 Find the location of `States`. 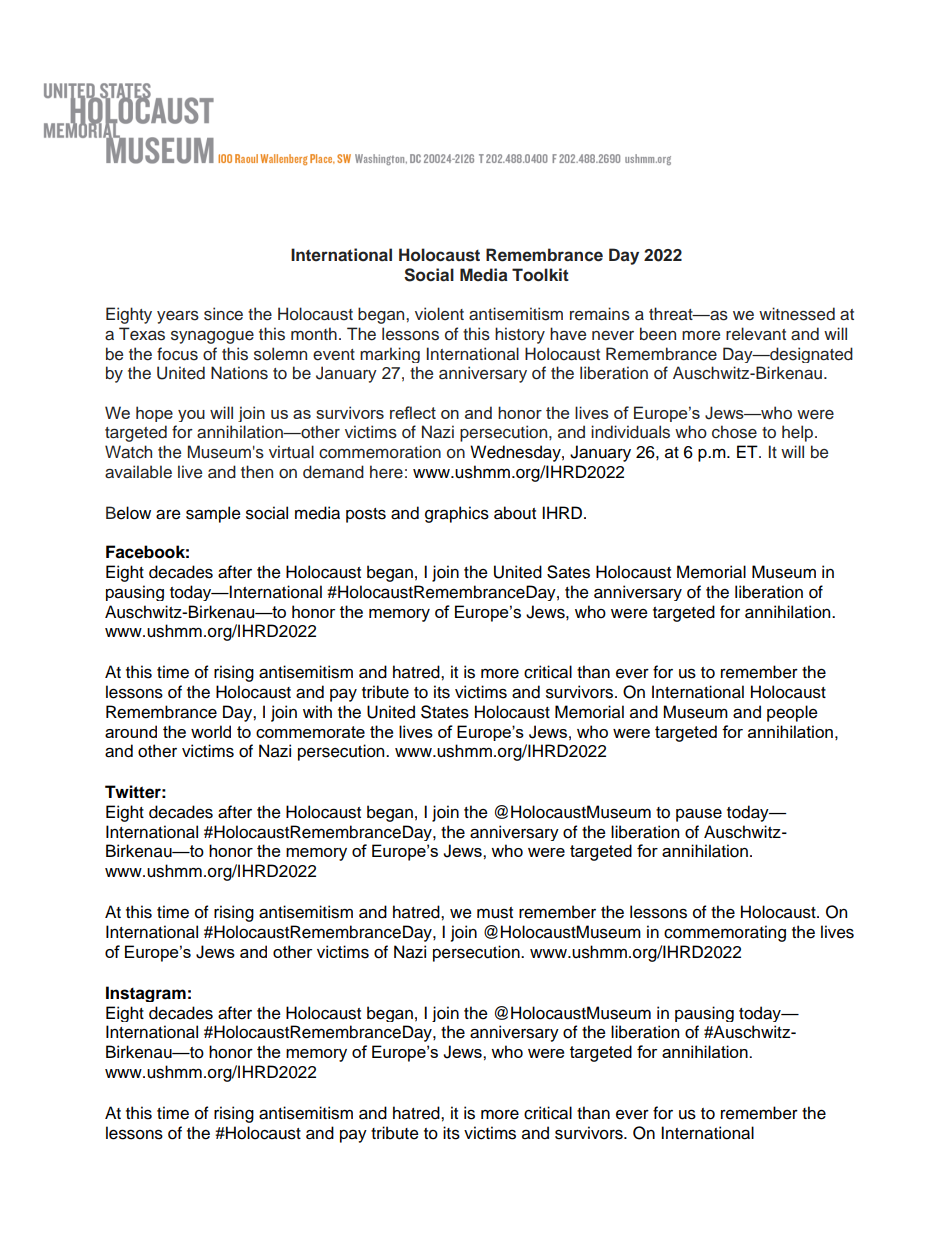

States is located at coordinates (445, 712).
